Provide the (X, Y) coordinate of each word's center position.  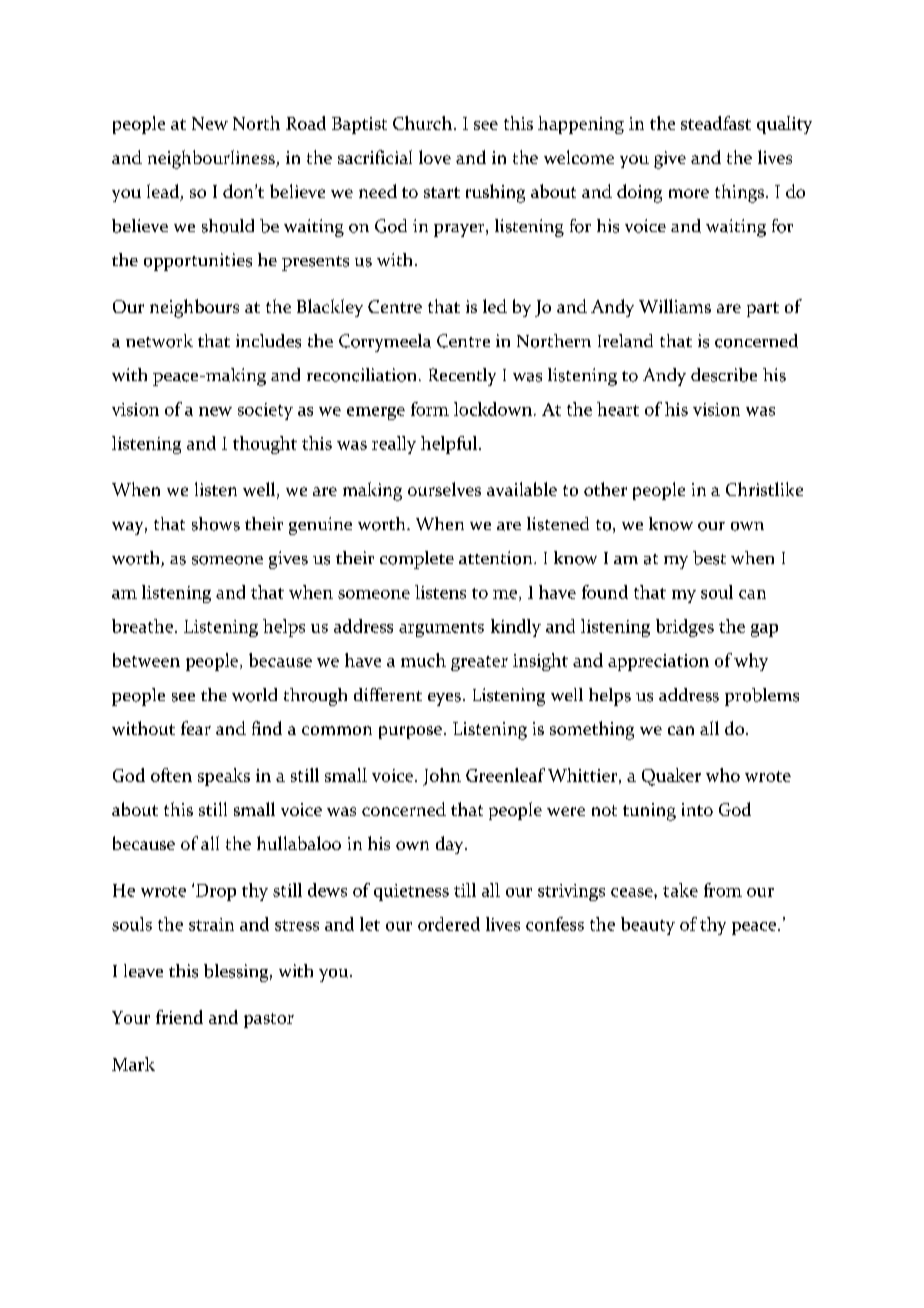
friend (179, 1017)
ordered (449, 924)
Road (306, 123)
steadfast (716, 123)
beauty (648, 926)
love (435, 157)
